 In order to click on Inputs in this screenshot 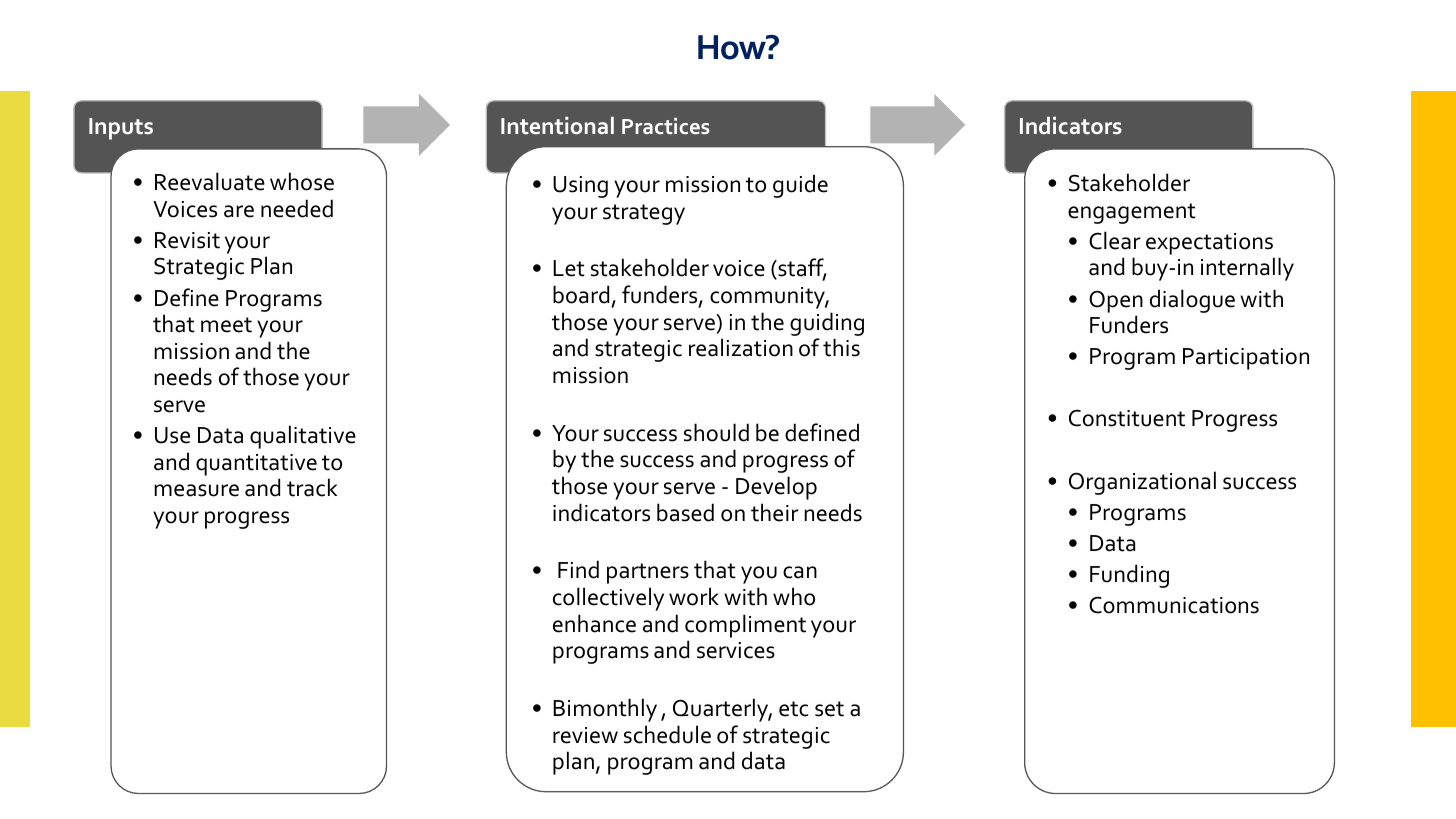, I will do `click(121, 129)`.
